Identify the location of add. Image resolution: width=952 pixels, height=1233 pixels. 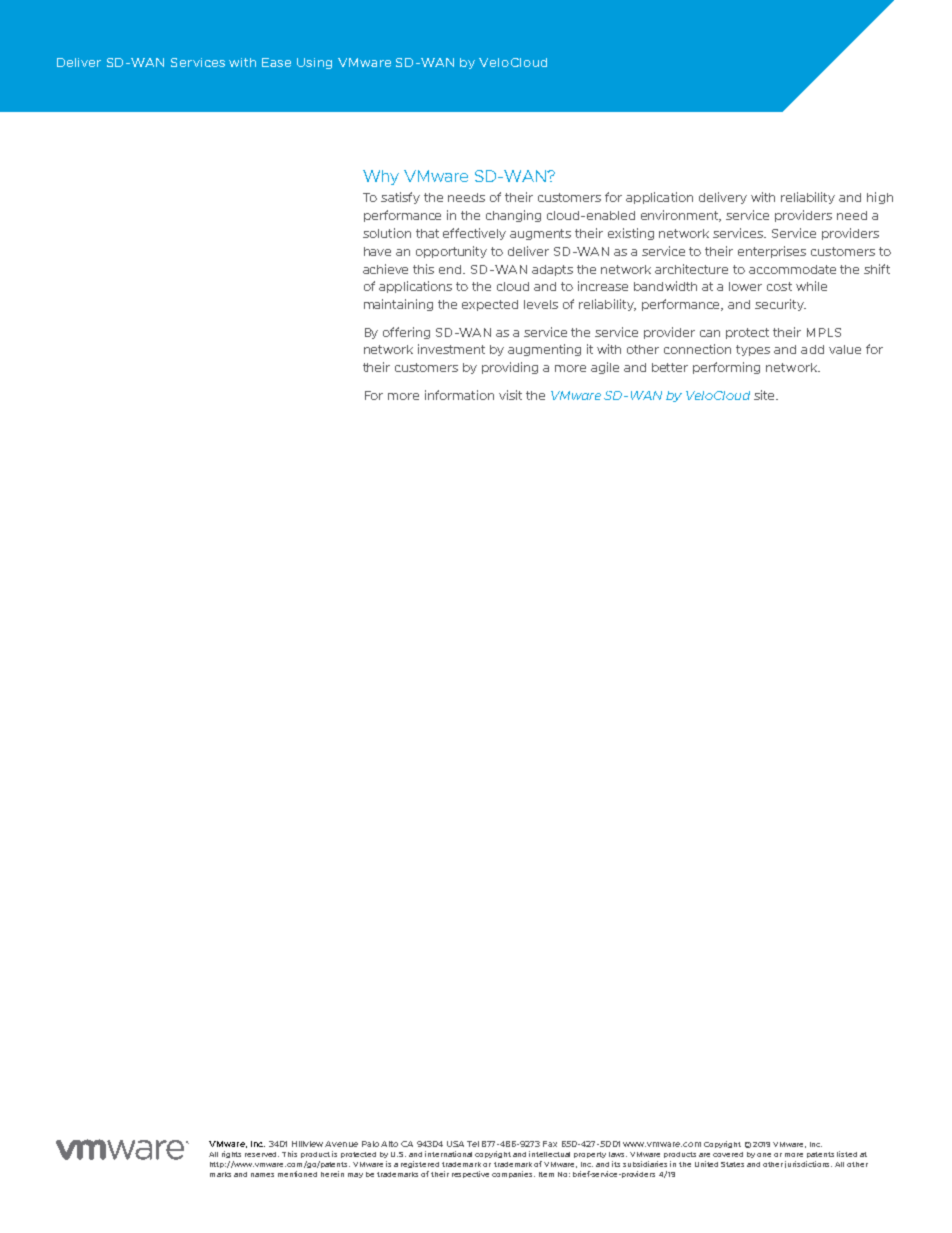
(812, 349).
